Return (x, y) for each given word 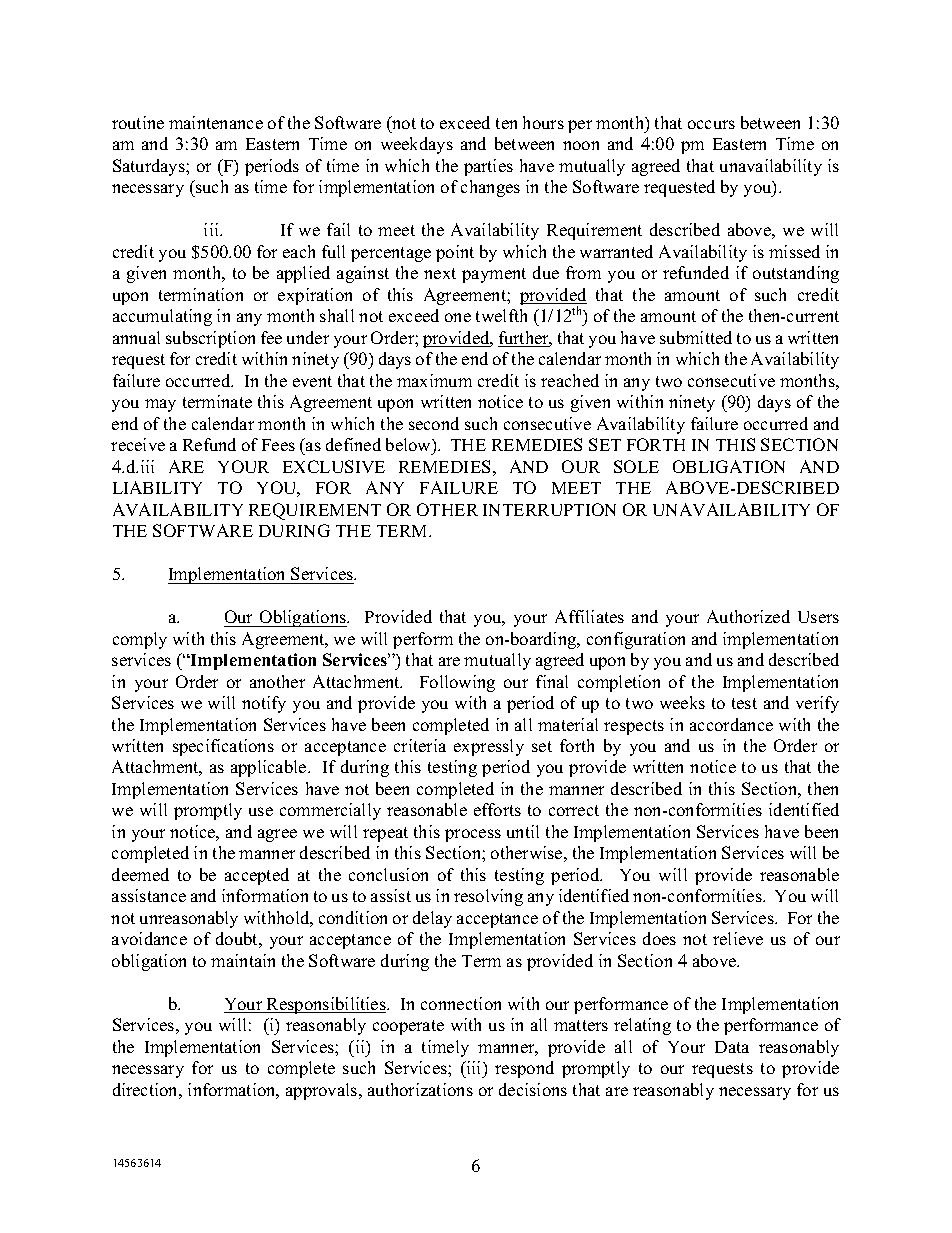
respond (524, 1069)
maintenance (216, 122)
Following (457, 683)
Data (732, 1047)
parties (488, 167)
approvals (323, 1091)
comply (140, 640)
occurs (711, 124)
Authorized (748, 616)
